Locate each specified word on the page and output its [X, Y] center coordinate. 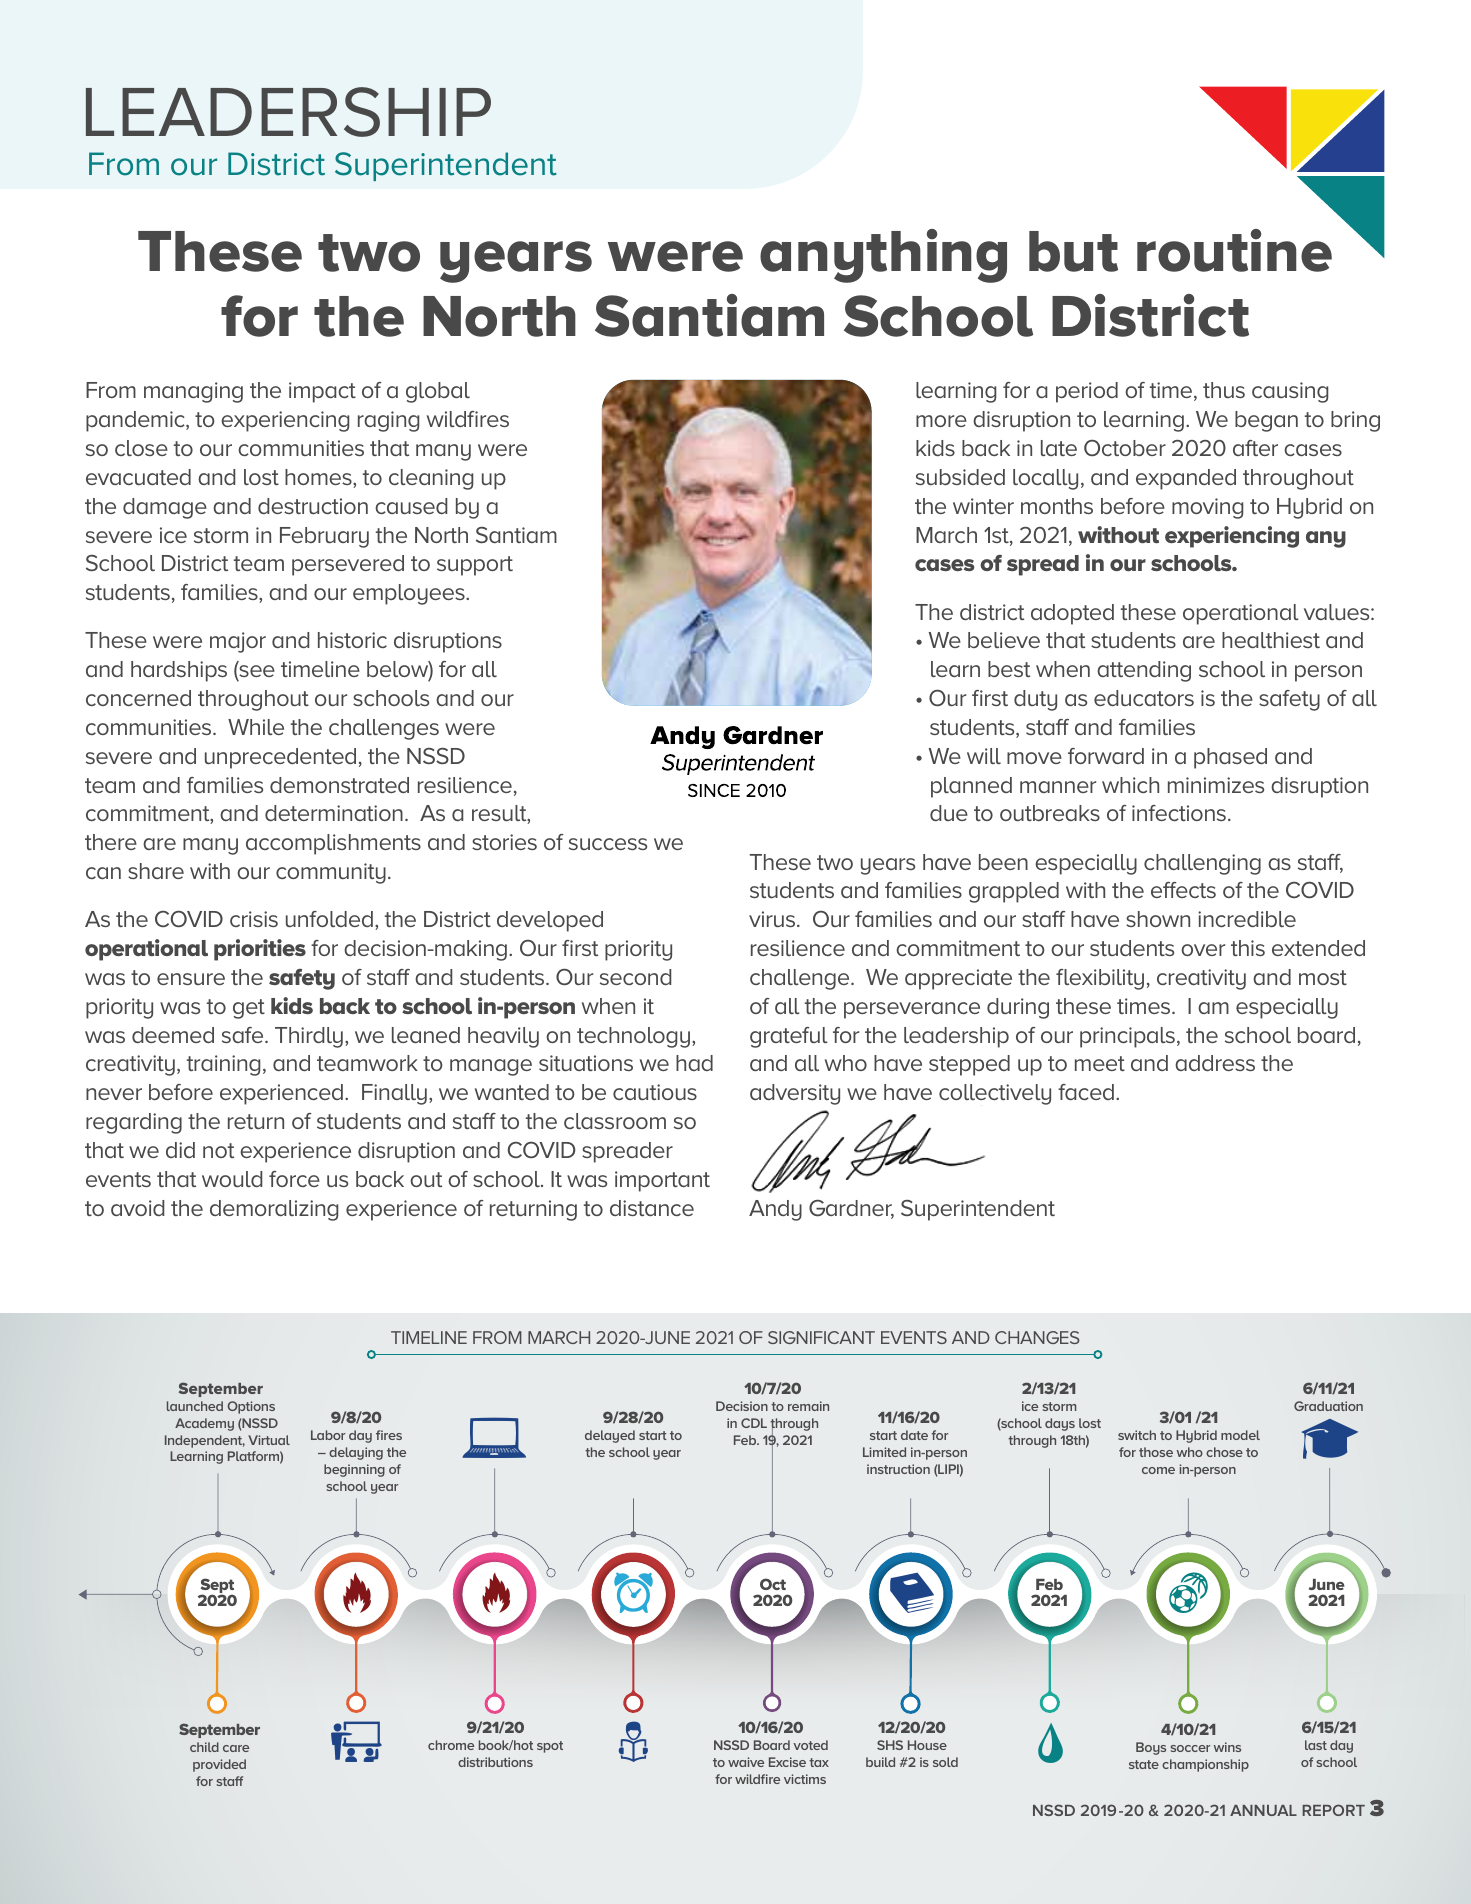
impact [322, 392]
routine [1234, 250]
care [236, 1748]
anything [883, 256]
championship [1205, 1765]
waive [746, 1762]
